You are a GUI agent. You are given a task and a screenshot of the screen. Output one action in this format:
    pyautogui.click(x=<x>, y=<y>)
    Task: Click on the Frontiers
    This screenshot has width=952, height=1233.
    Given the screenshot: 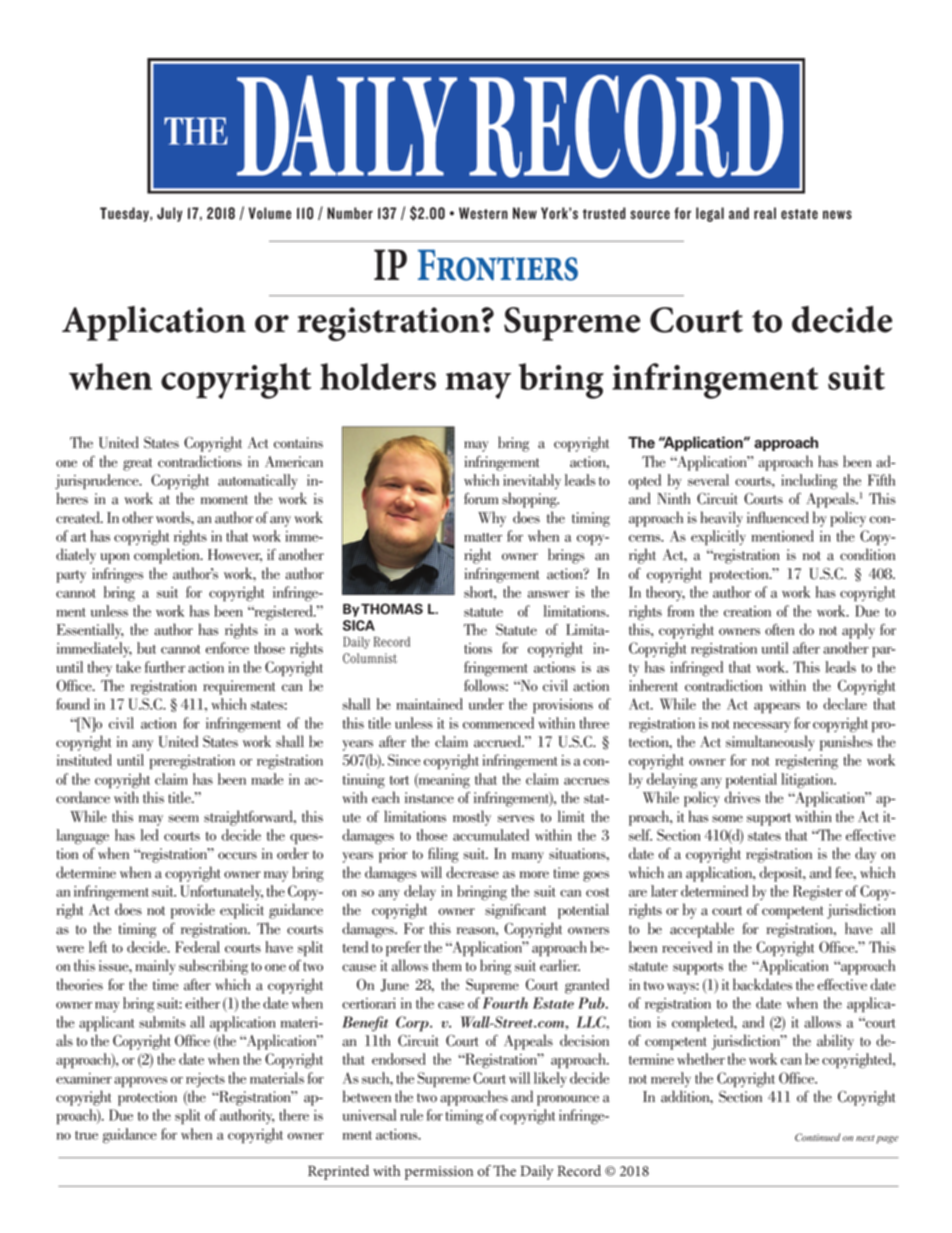 What is the action you would take?
    pyautogui.click(x=498, y=265)
